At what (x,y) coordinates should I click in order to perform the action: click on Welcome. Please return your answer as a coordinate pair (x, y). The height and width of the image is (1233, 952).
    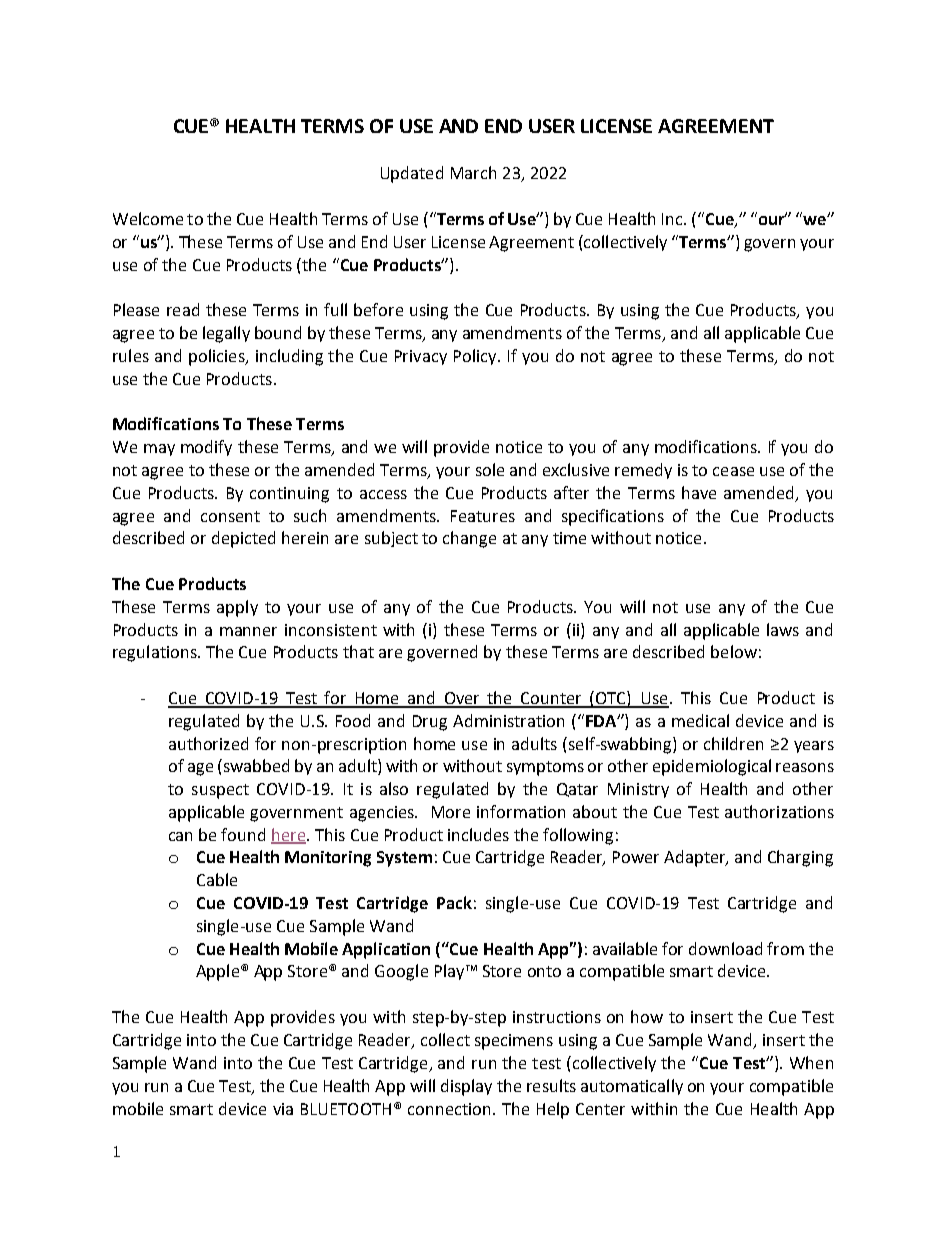
    Looking at the image, I should click on (148, 218).
